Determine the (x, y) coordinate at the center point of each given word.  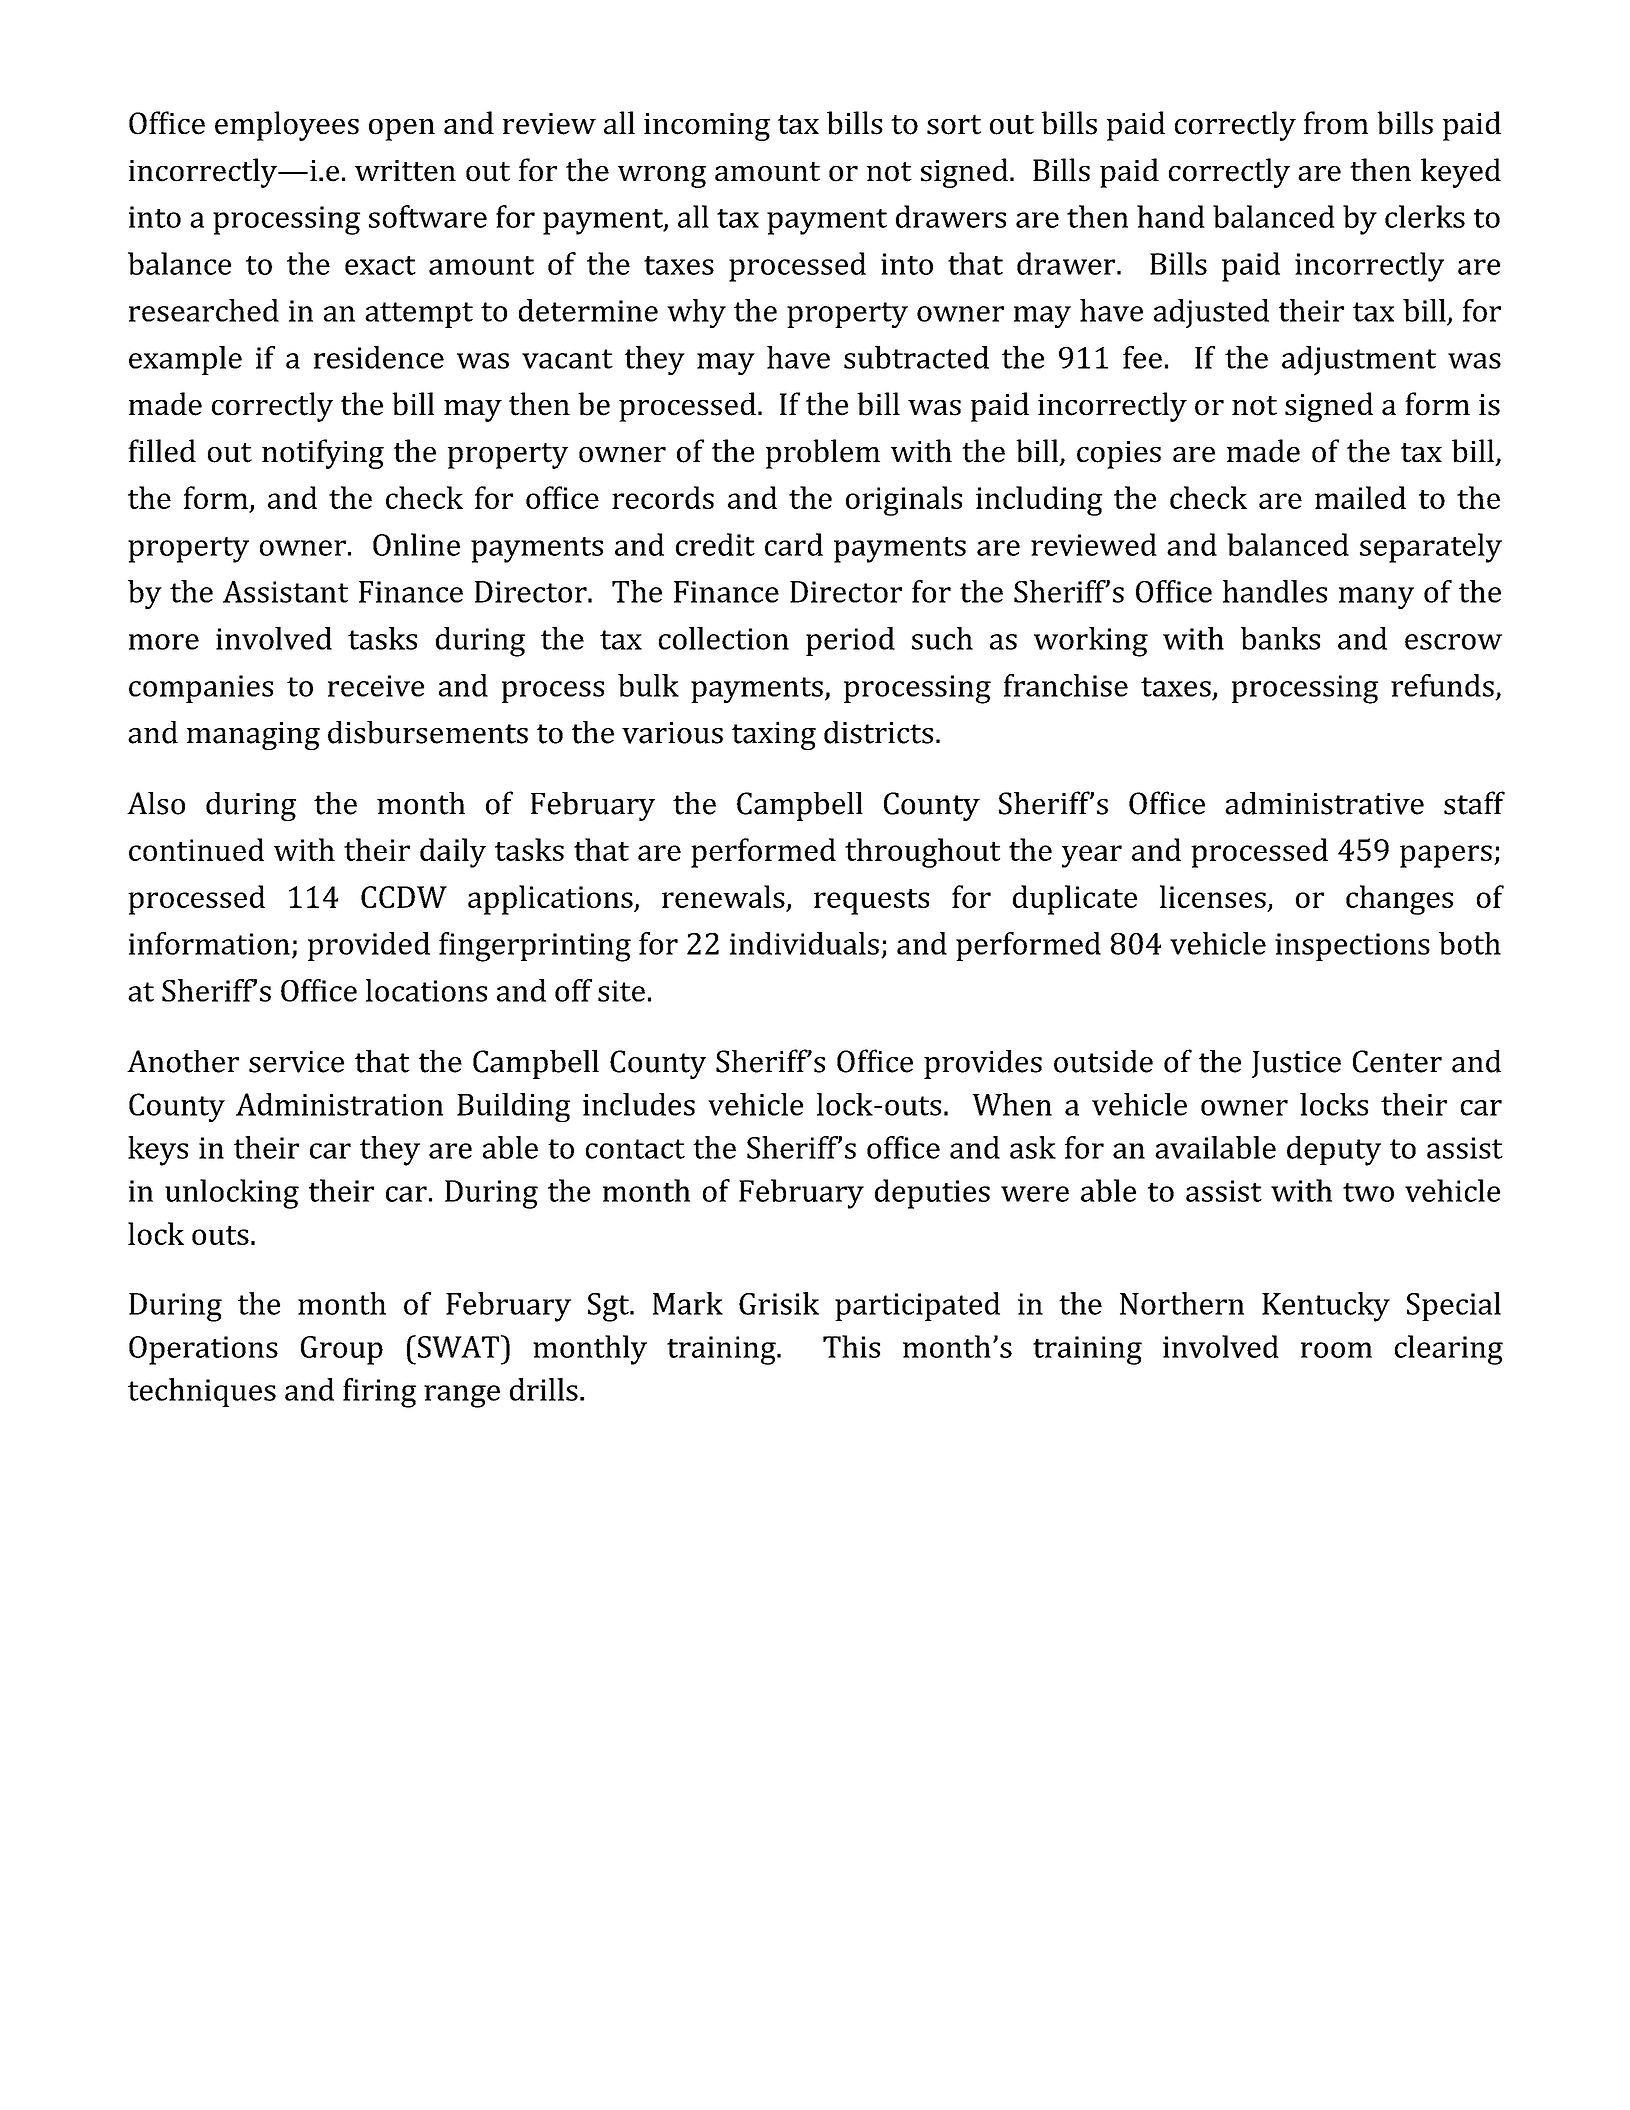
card (794, 544)
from (1336, 123)
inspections (1352, 947)
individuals (804, 943)
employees (287, 126)
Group (342, 1350)
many (1376, 598)
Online (416, 544)
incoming (707, 127)
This (851, 1346)
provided (369, 946)
